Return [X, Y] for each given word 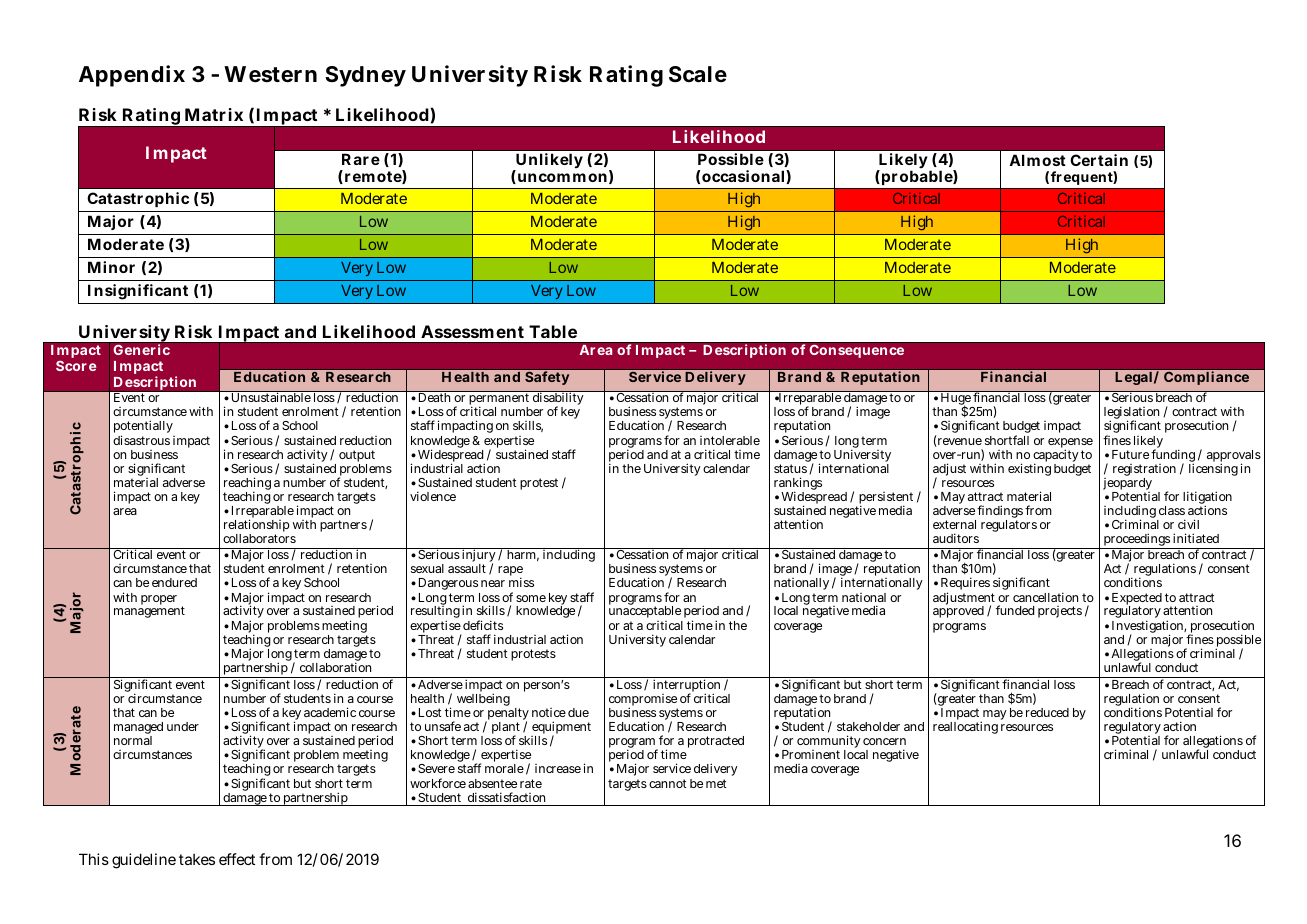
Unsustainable [270, 396]
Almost [1037, 160]
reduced [1047, 712]
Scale [698, 74]
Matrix [214, 114]
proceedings [1136, 541]
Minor [111, 267]
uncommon [561, 178]
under [183, 726]
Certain [1099, 160]
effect [237, 859]
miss [521, 582]
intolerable [730, 440]
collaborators [259, 538]
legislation [1131, 414]
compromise [643, 701]
